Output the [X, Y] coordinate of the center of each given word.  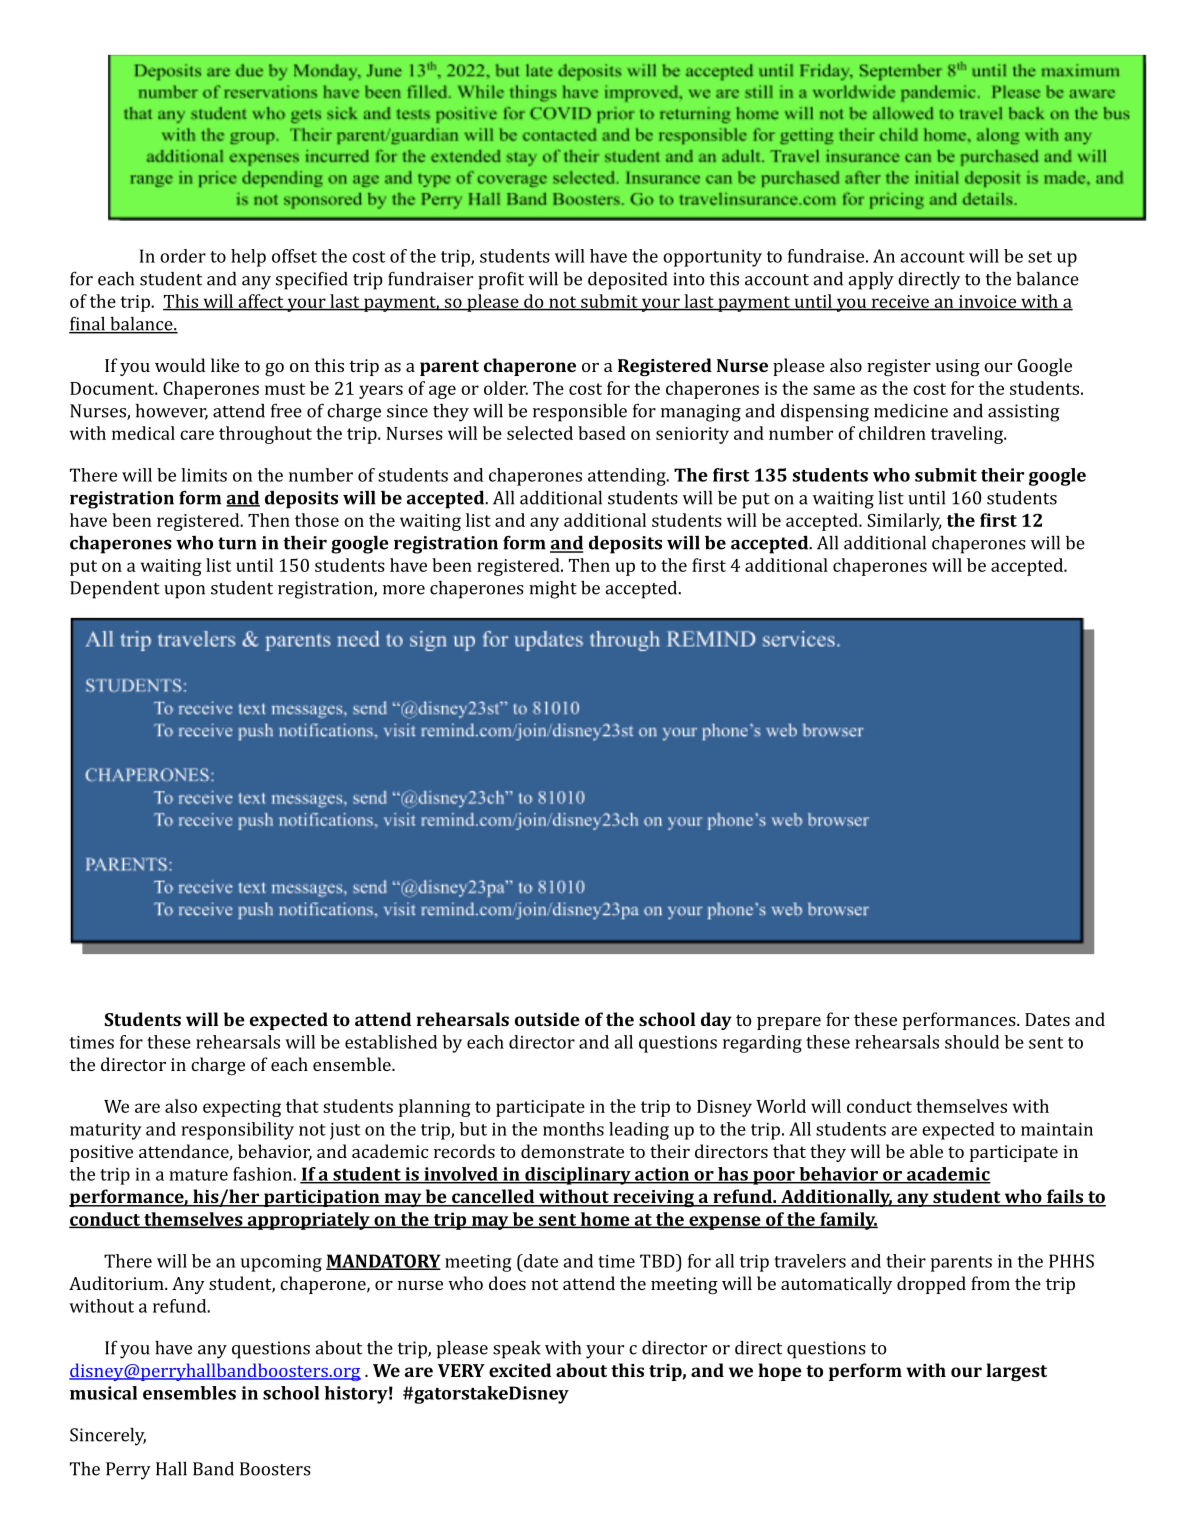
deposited [627, 281]
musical [103, 1393]
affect [261, 302]
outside [547, 1019]
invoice [987, 302]
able [926, 1151]
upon [184, 592]
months [573, 1129]
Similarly [904, 522]
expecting [242, 1108]
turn [237, 543]
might [553, 590]
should [972, 1042]
